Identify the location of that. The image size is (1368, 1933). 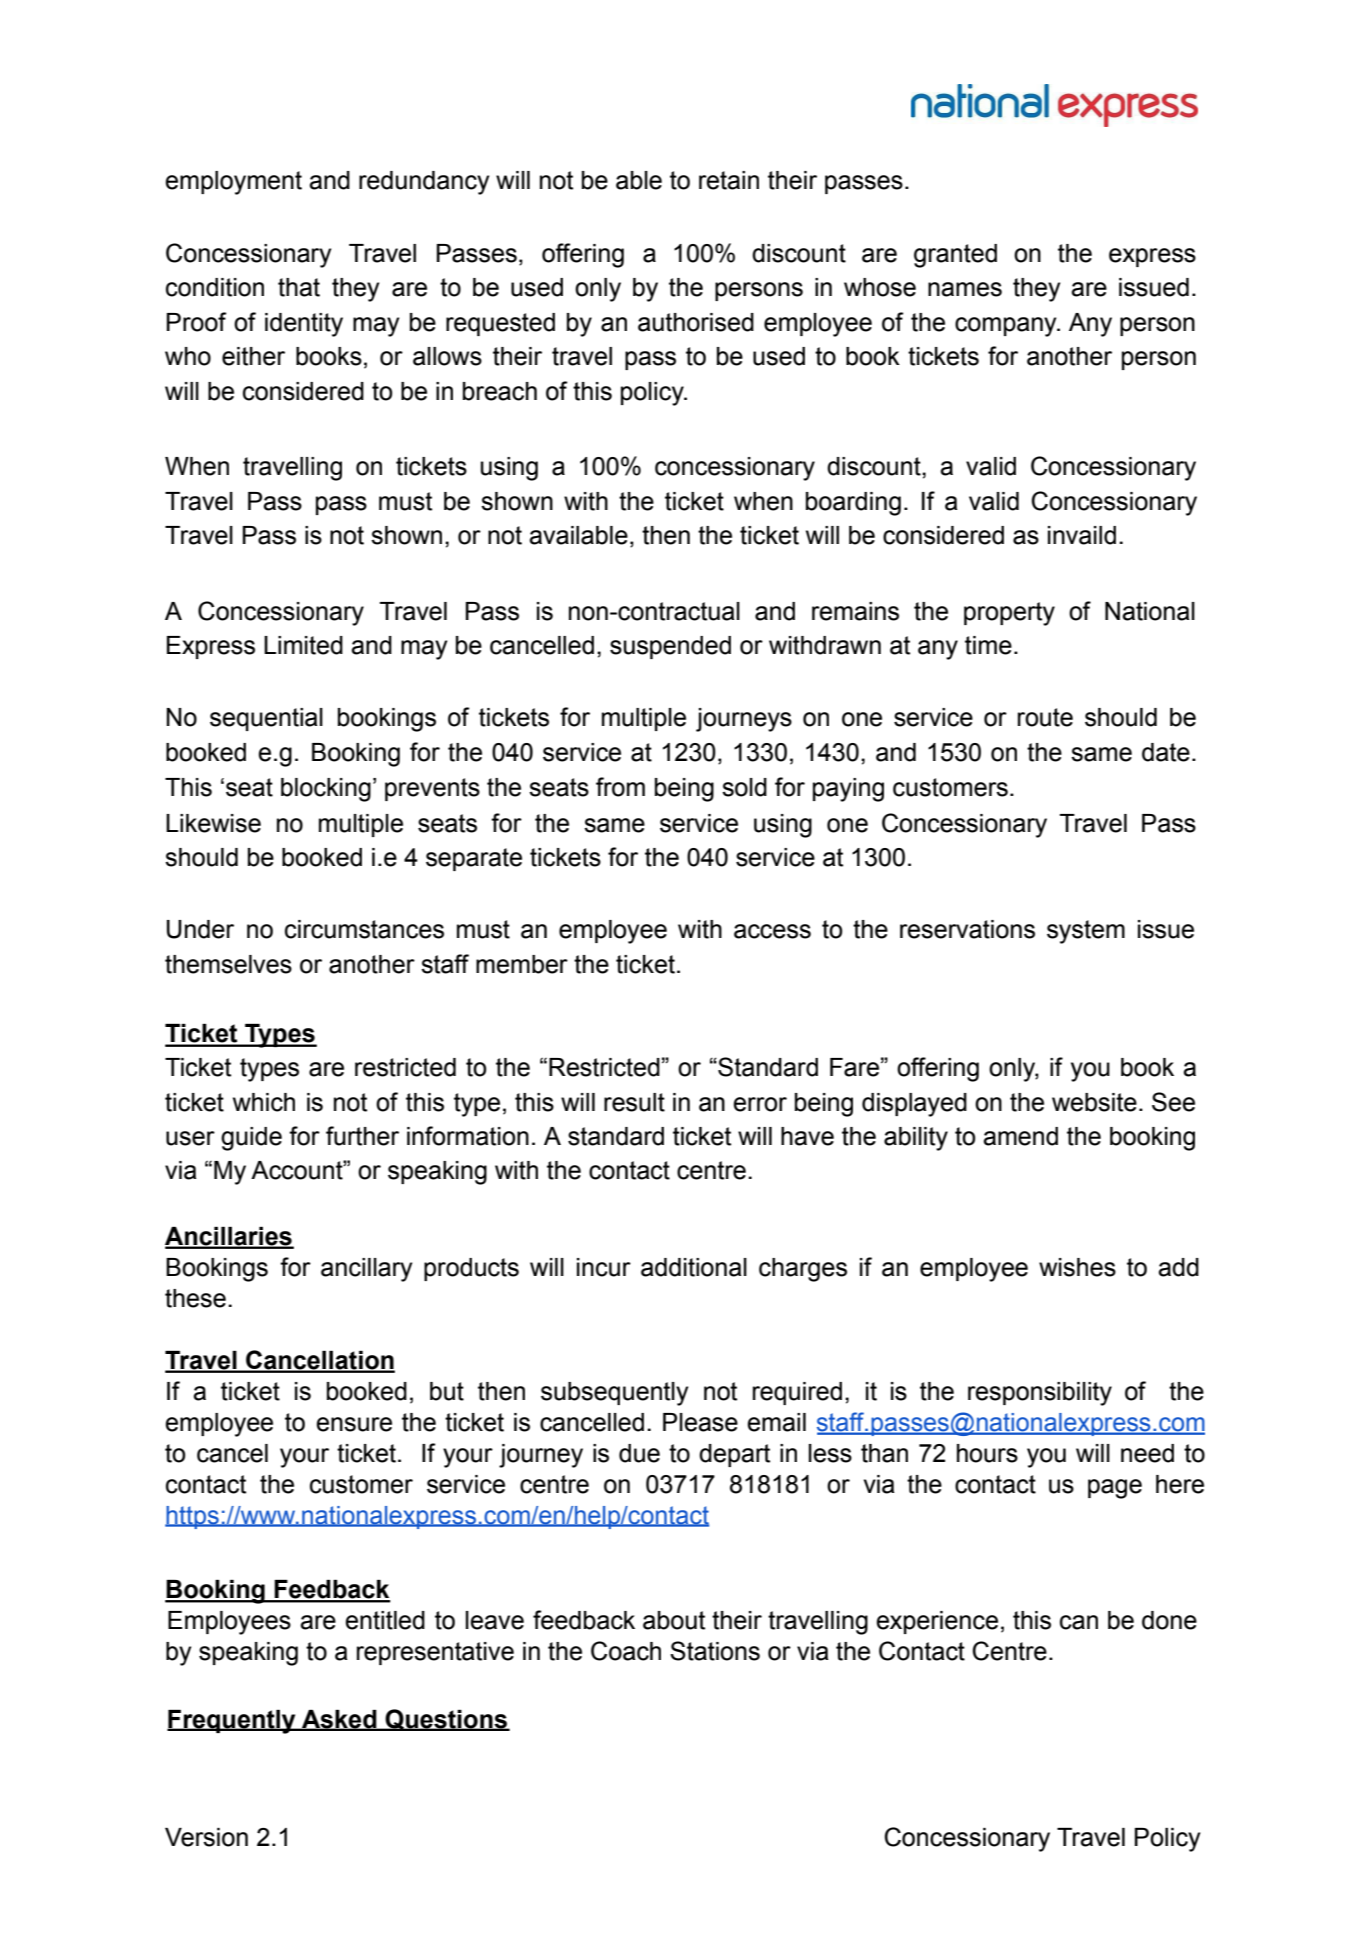
(299, 287).
